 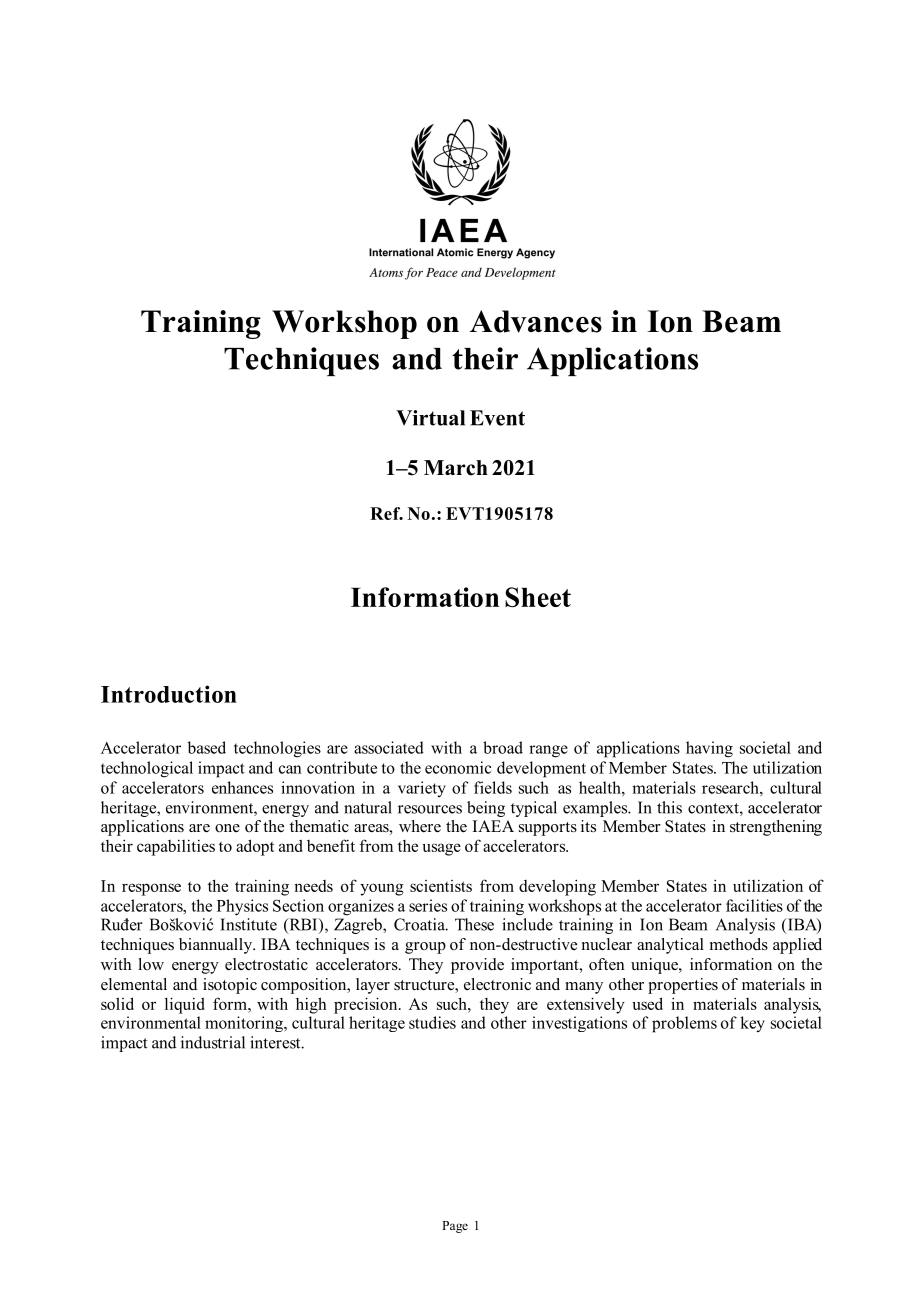 What do you see at coordinates (207, 747) in the screenshot?
I see `based` at bounding box center [207, 747].
